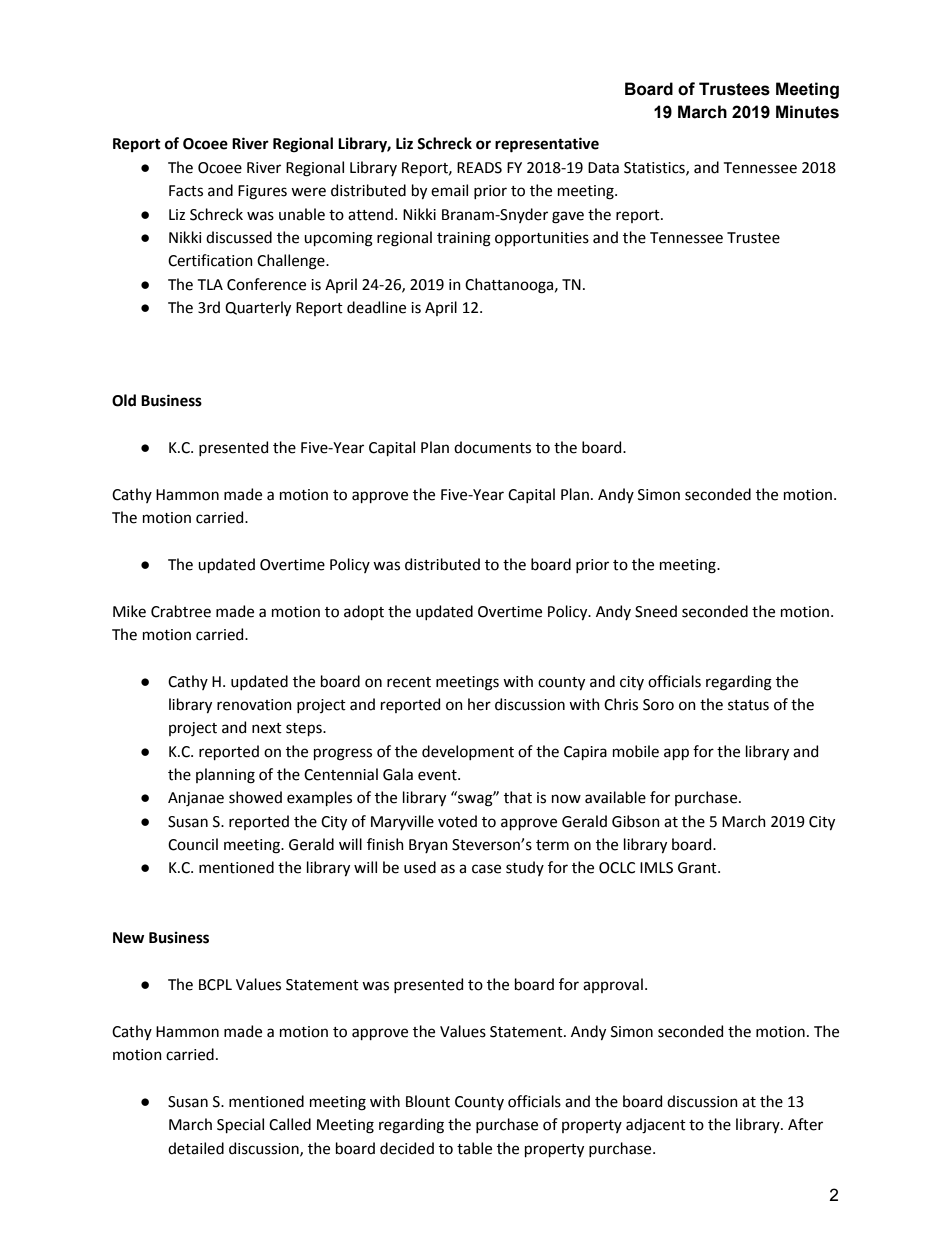  Describe the element at coordinates (492, 447) in the screenshot. I see `documents` at that location.
